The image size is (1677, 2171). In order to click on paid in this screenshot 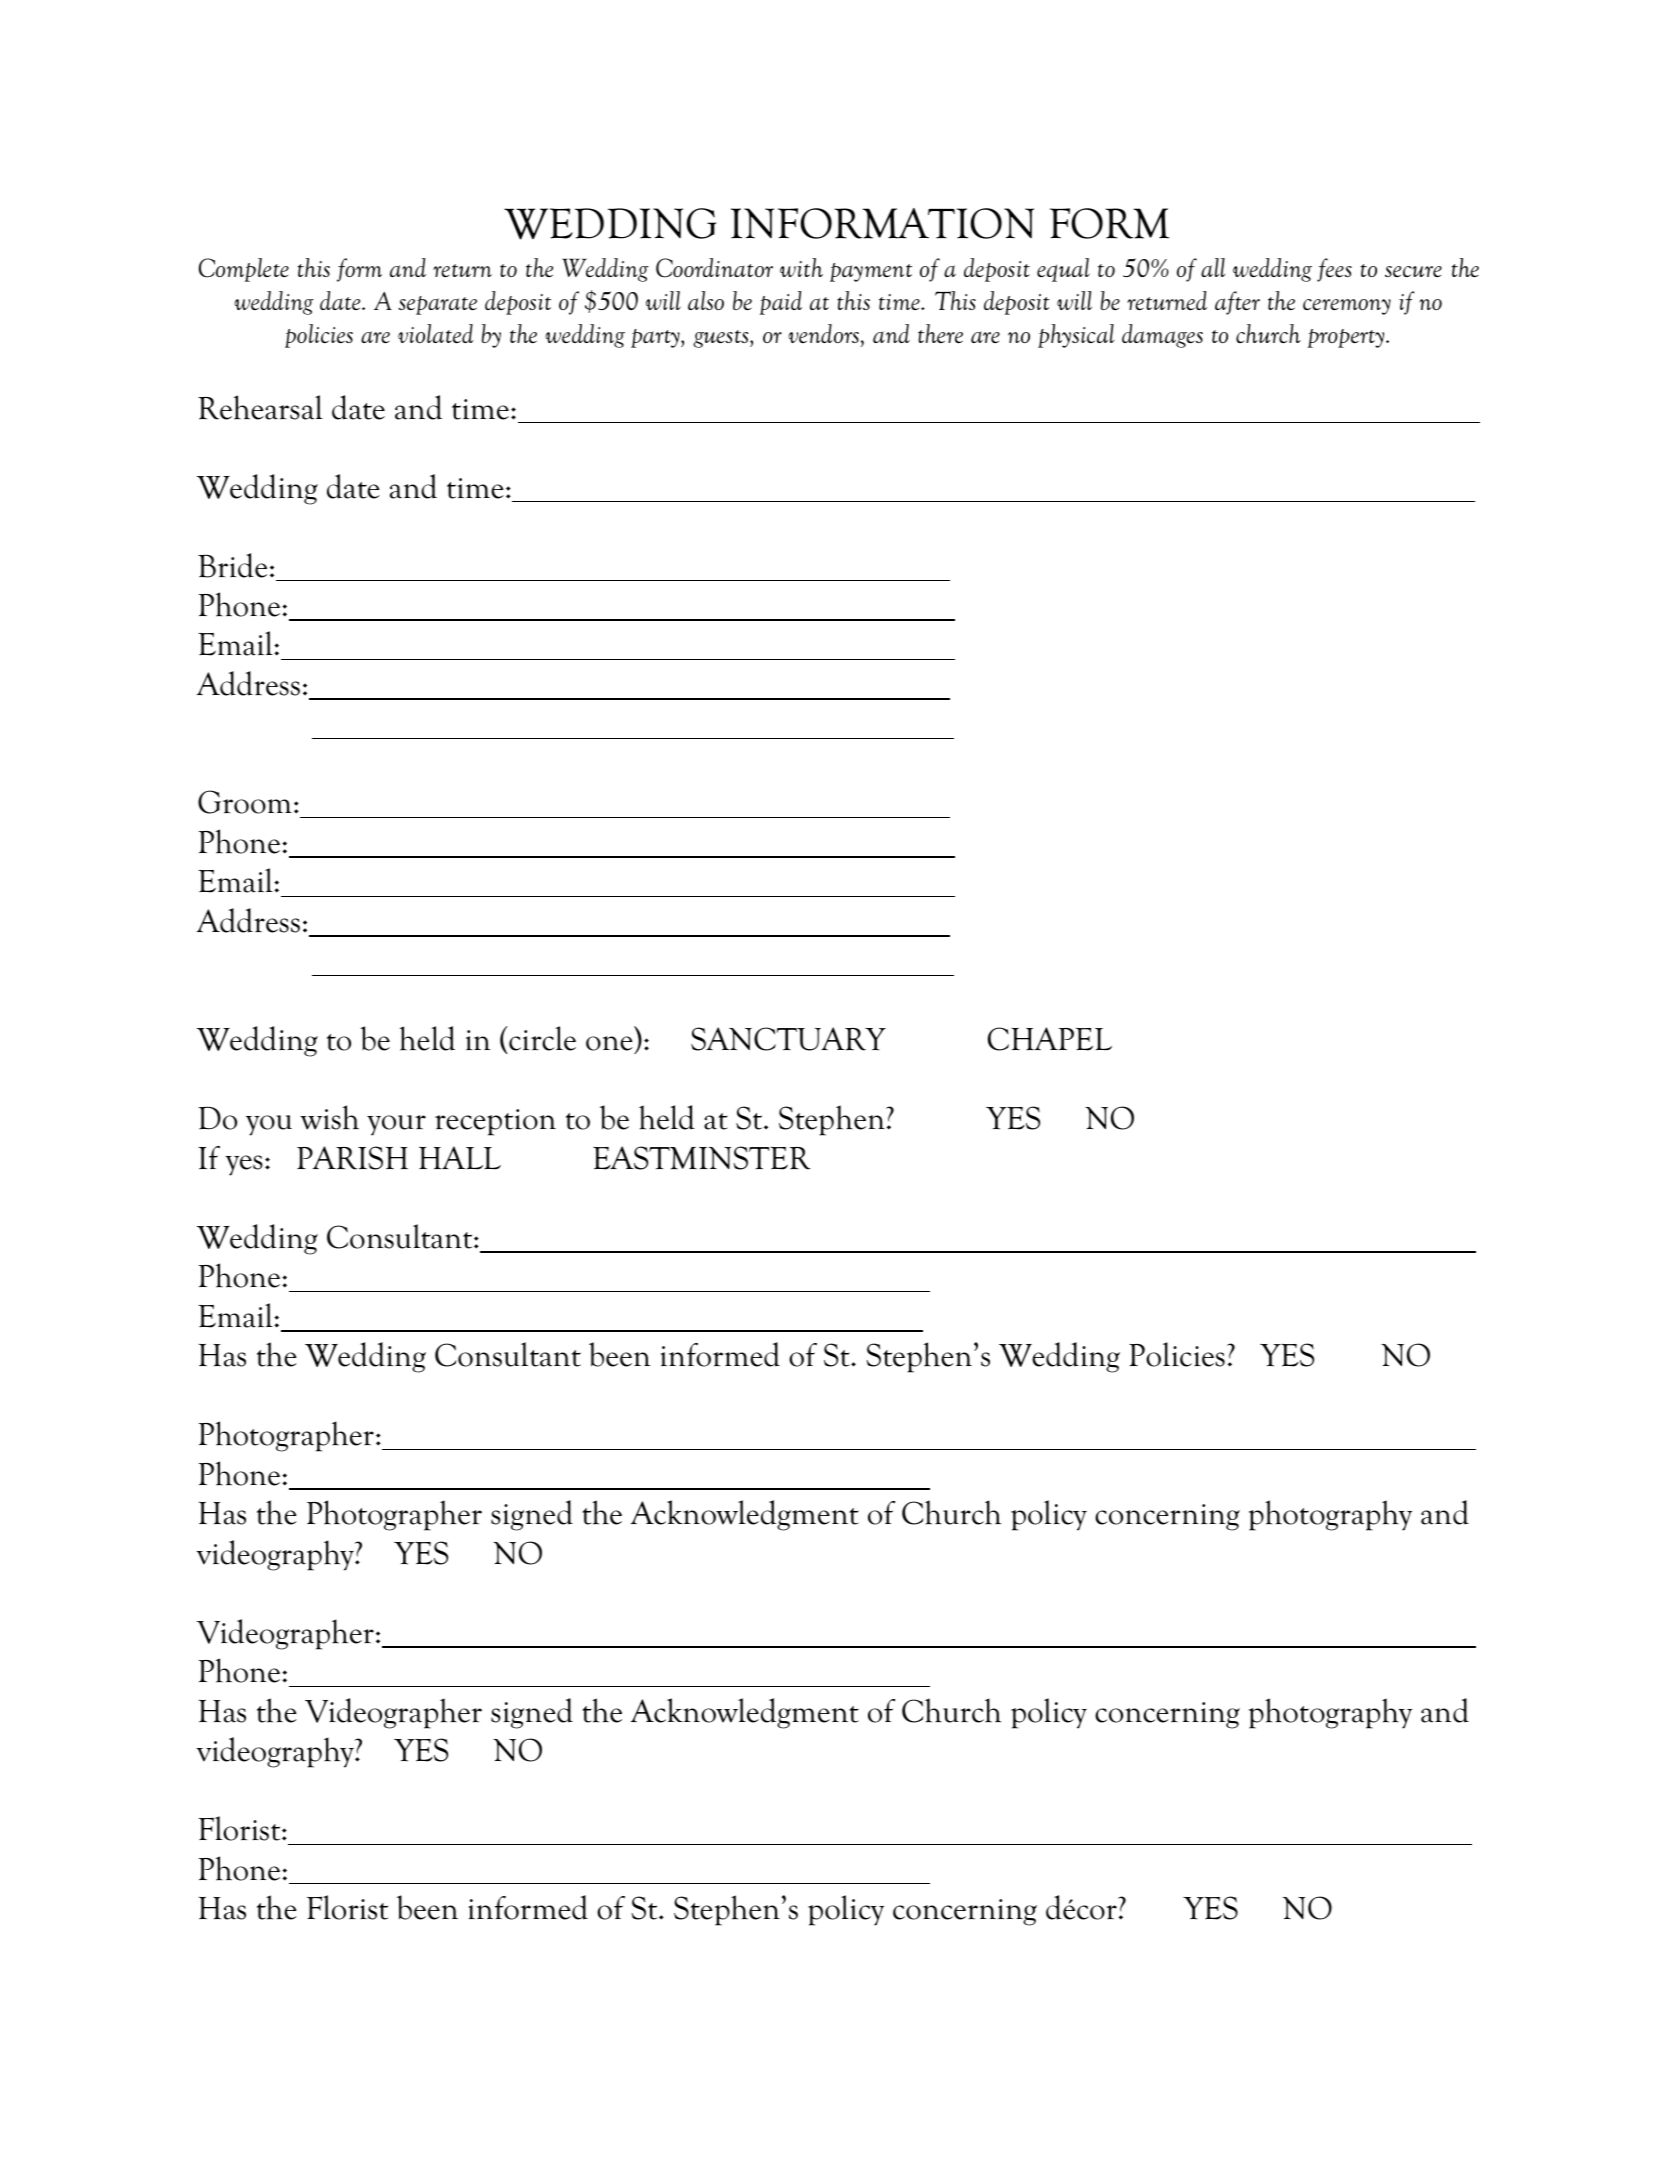, I will do `click(781, 303)`.
